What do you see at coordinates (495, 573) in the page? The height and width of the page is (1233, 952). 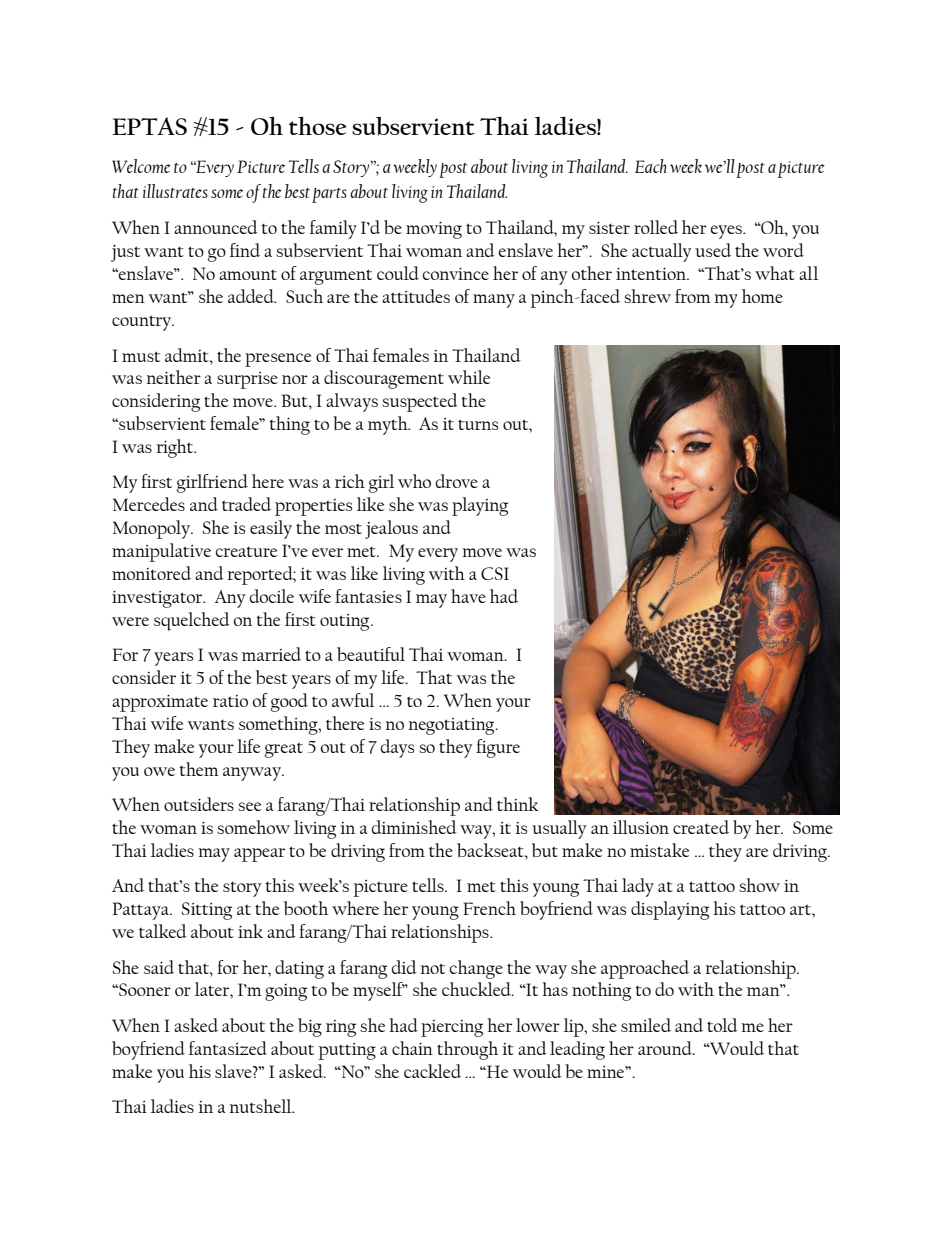 I see `CSI` at bounding box center [495, 573].
